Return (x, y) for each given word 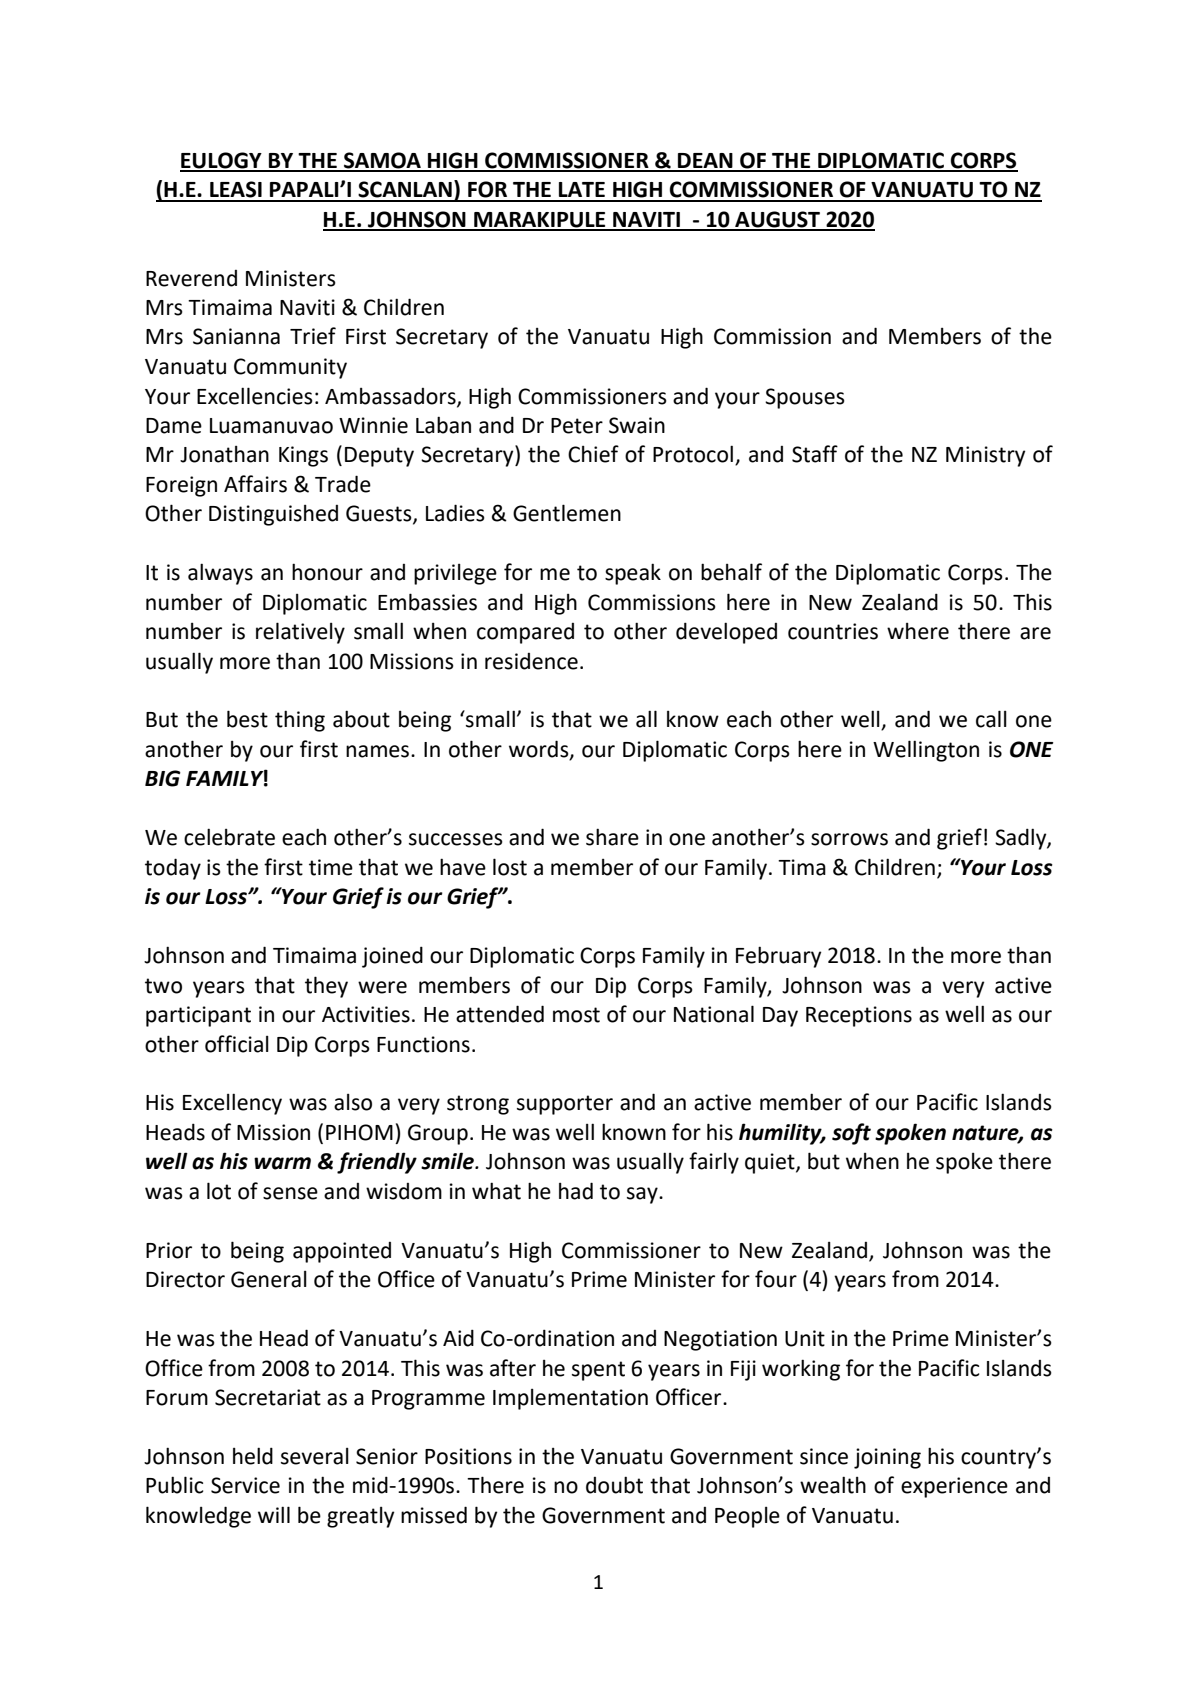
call (991, 719)
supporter (565, 1105)
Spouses (805, 398)
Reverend (191, 278)
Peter (577, 426)
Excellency (232, 1104)
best (247, 719)
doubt (614, 1485)
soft (851, 1134)
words (540, 749)
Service (245, 1485)
